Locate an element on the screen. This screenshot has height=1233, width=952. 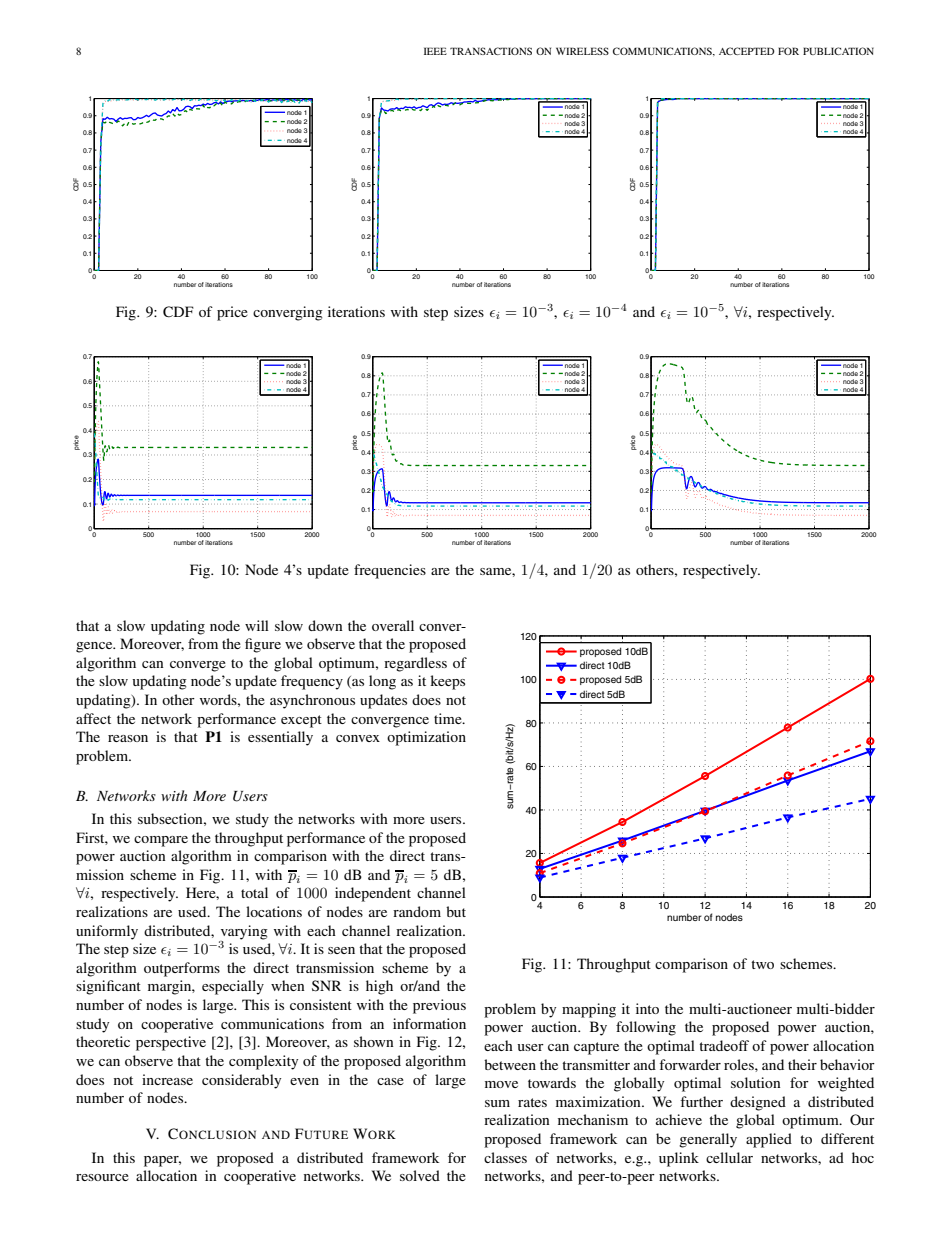
increase is located at coordinates (167, 1079).
